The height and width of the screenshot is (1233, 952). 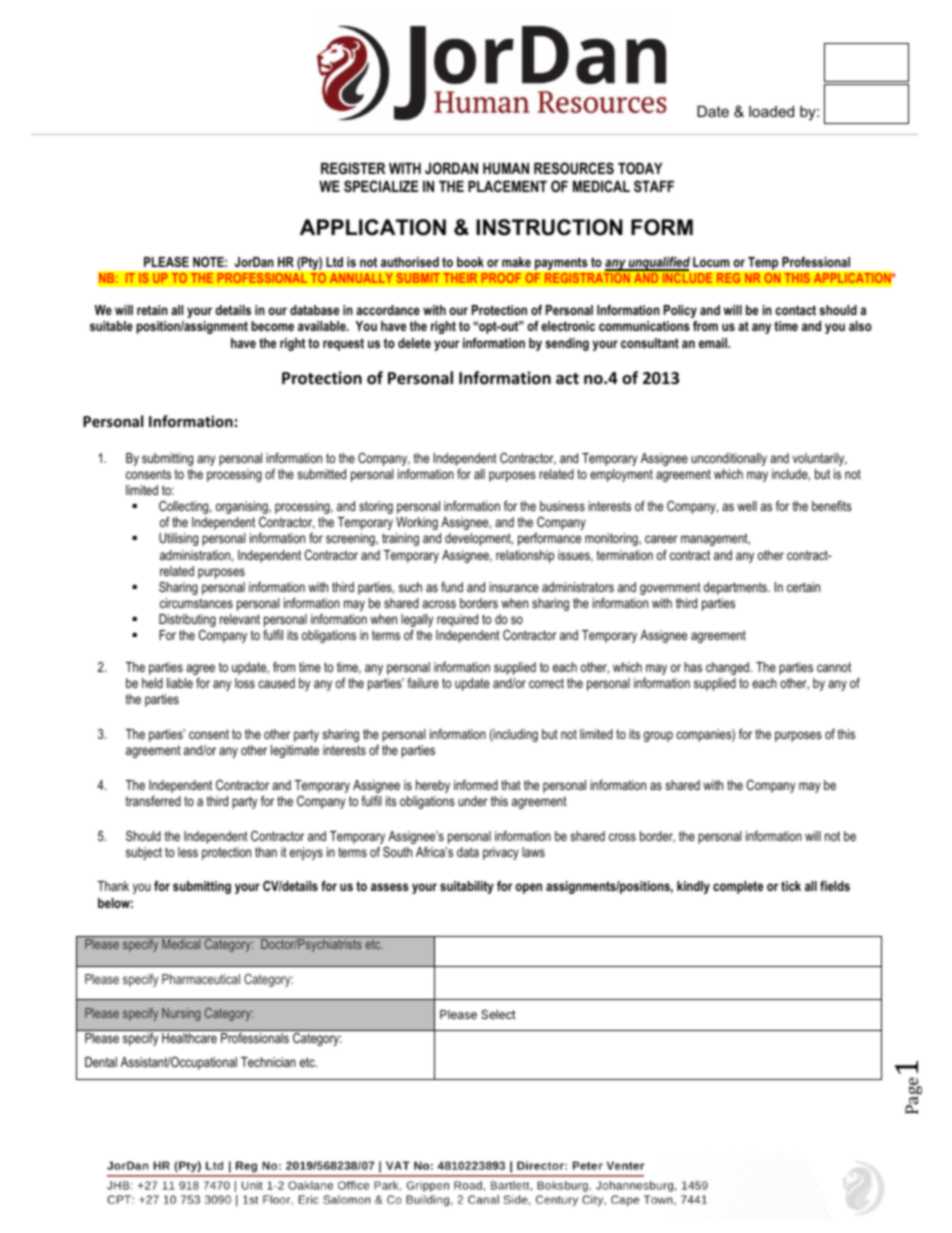 What do you see at coordinates (196, 603) in the screenshot?
I see `circumstances` at bounding box center [196, 603].
